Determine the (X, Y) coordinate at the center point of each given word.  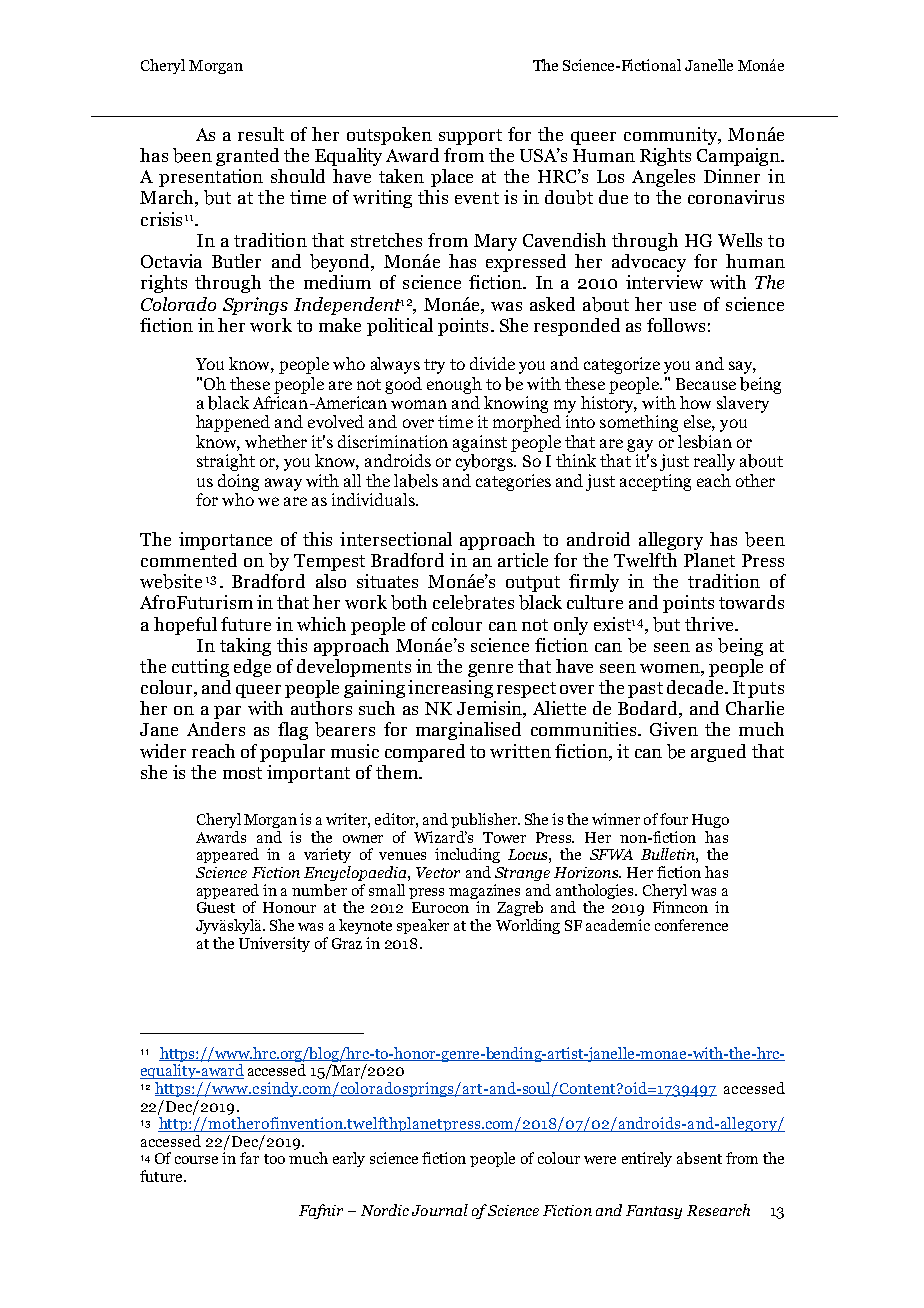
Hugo (710, 821)
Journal (440, 1210)
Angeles (663, 178)
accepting (655, 482)
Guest (216, 907)
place (452, 178)
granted (247, 157)
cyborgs (486, 462)
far (249, 1158)
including (467, 855)
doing (238, 482)
